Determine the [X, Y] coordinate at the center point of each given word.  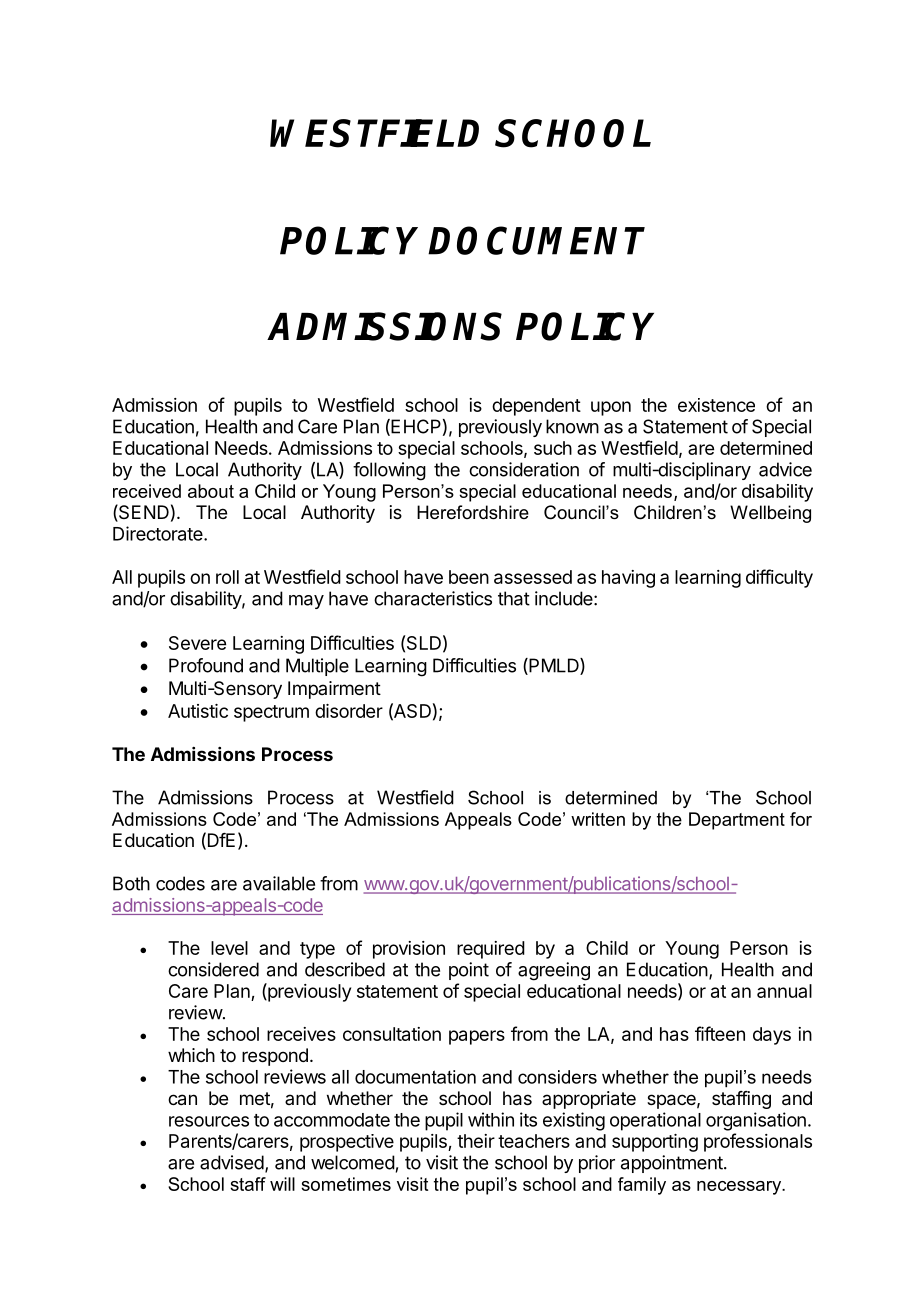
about [211, 491]
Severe [197, 643]
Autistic [198, 711]
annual [784, 991]
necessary [740, 1188]
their [476, 1141]
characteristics [433, 598]
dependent [536, 407]
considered [213, 969]
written [598, 819]
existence [716, 405]
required [491, 950]
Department [737, 821]
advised [232, 1162]
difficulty [779, 578]
